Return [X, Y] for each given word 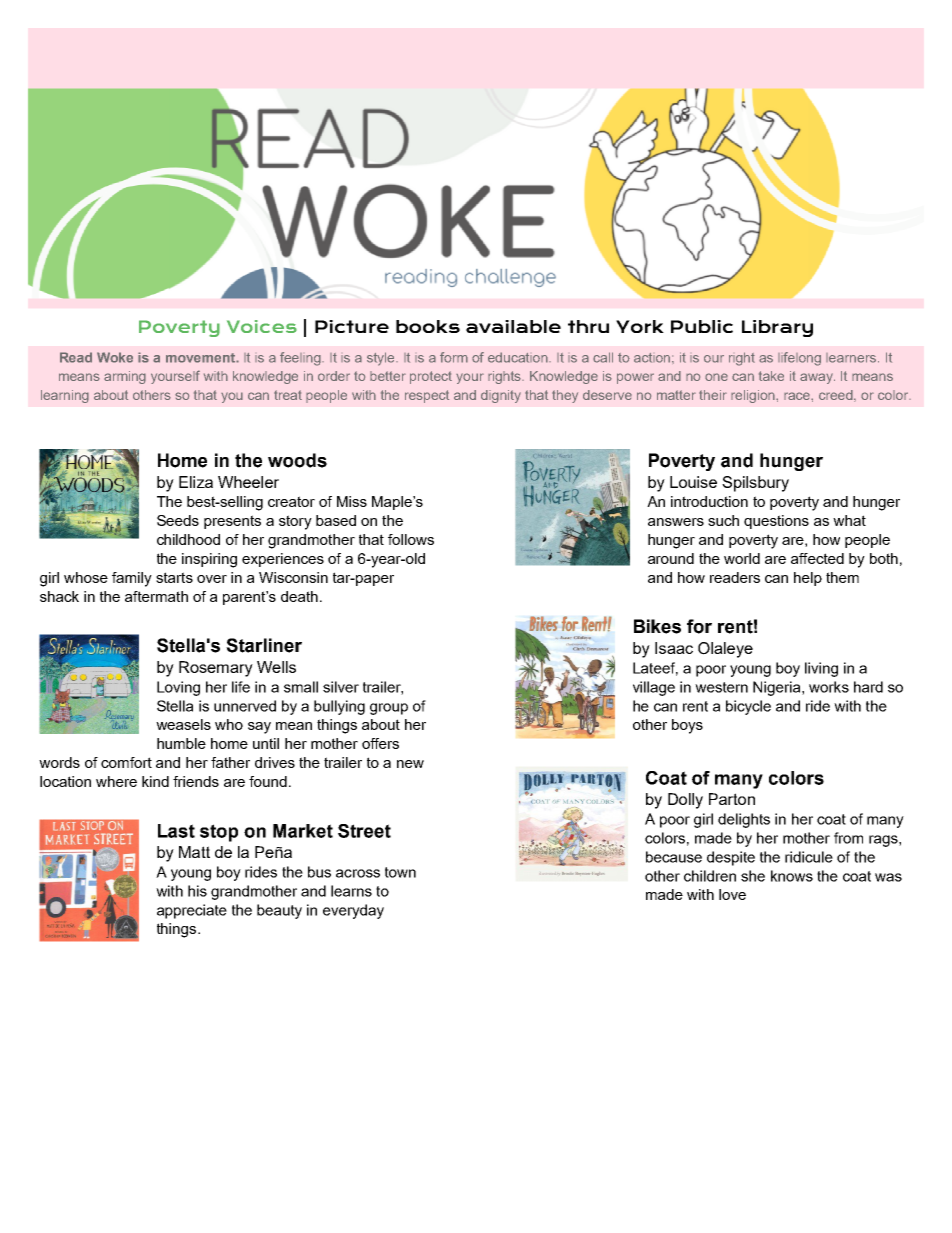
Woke [115, 357]
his [197, 891]
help [808, 579]
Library [777, 328]
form [454, 357]
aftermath [156, 596]
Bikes [657, 626]
